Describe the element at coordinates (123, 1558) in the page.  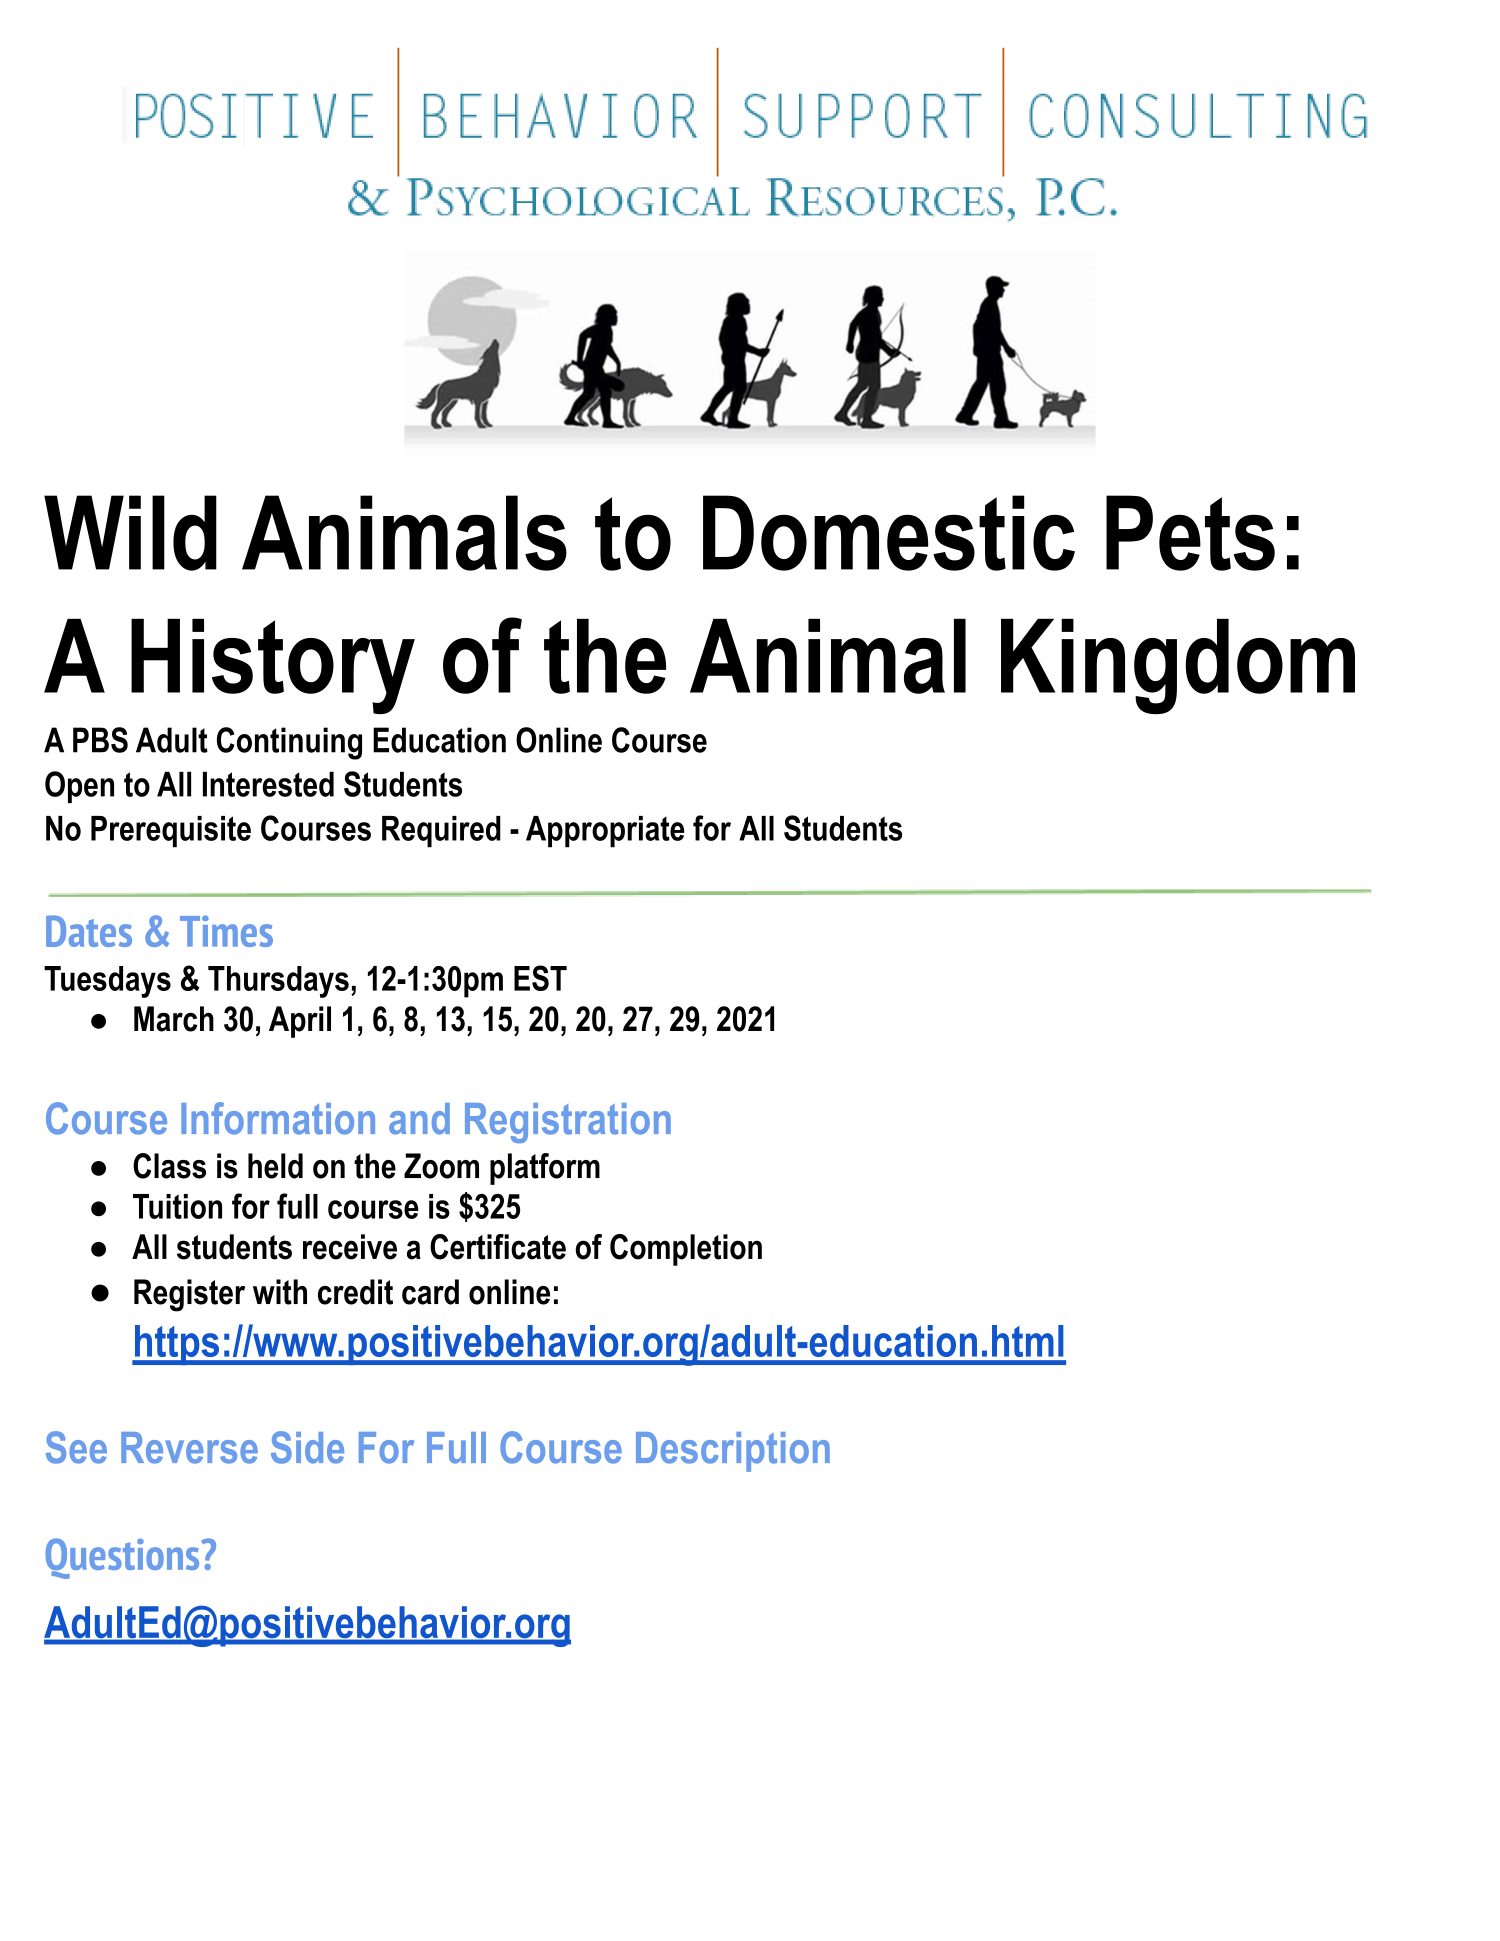
I see `Questions` at that location.
